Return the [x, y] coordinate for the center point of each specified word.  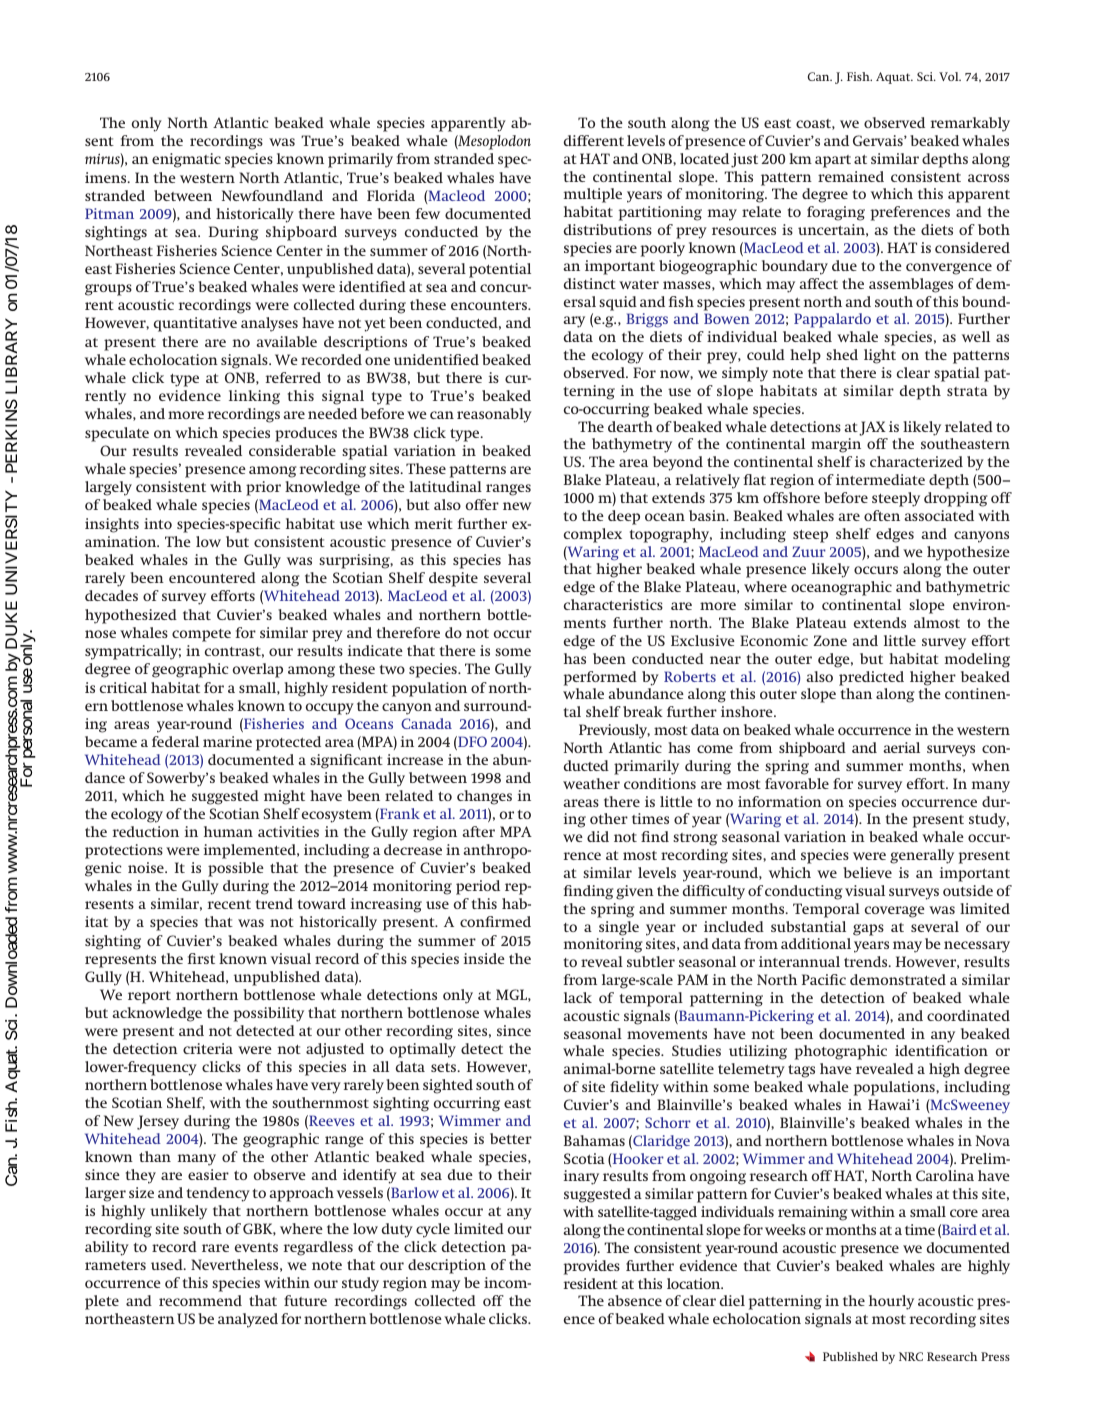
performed [600, 678]
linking [254, 397]
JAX [872, 428]
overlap [257, 670]
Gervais [879, 140]
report [149, 997]
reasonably [494, 415]
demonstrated [898, 979]
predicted [871, 678]
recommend [200, 1300]
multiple [593, 195]
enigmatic [186, 160]
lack [578, 997]
